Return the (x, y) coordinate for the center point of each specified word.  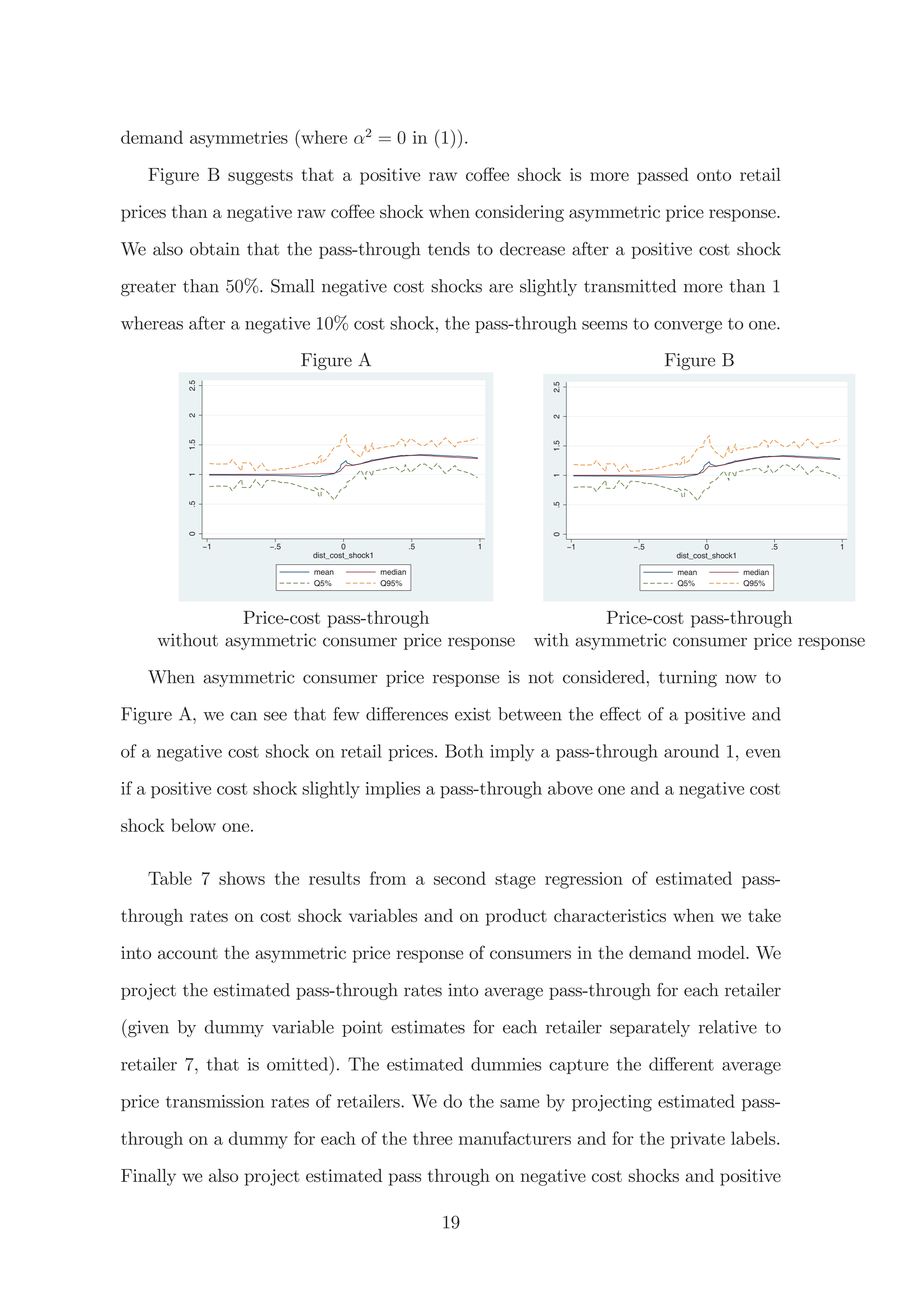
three (432, 1138)
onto (714, 175)
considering (519, 213)
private (698, 1140)
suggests (260, 177)
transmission (215, 1101)
